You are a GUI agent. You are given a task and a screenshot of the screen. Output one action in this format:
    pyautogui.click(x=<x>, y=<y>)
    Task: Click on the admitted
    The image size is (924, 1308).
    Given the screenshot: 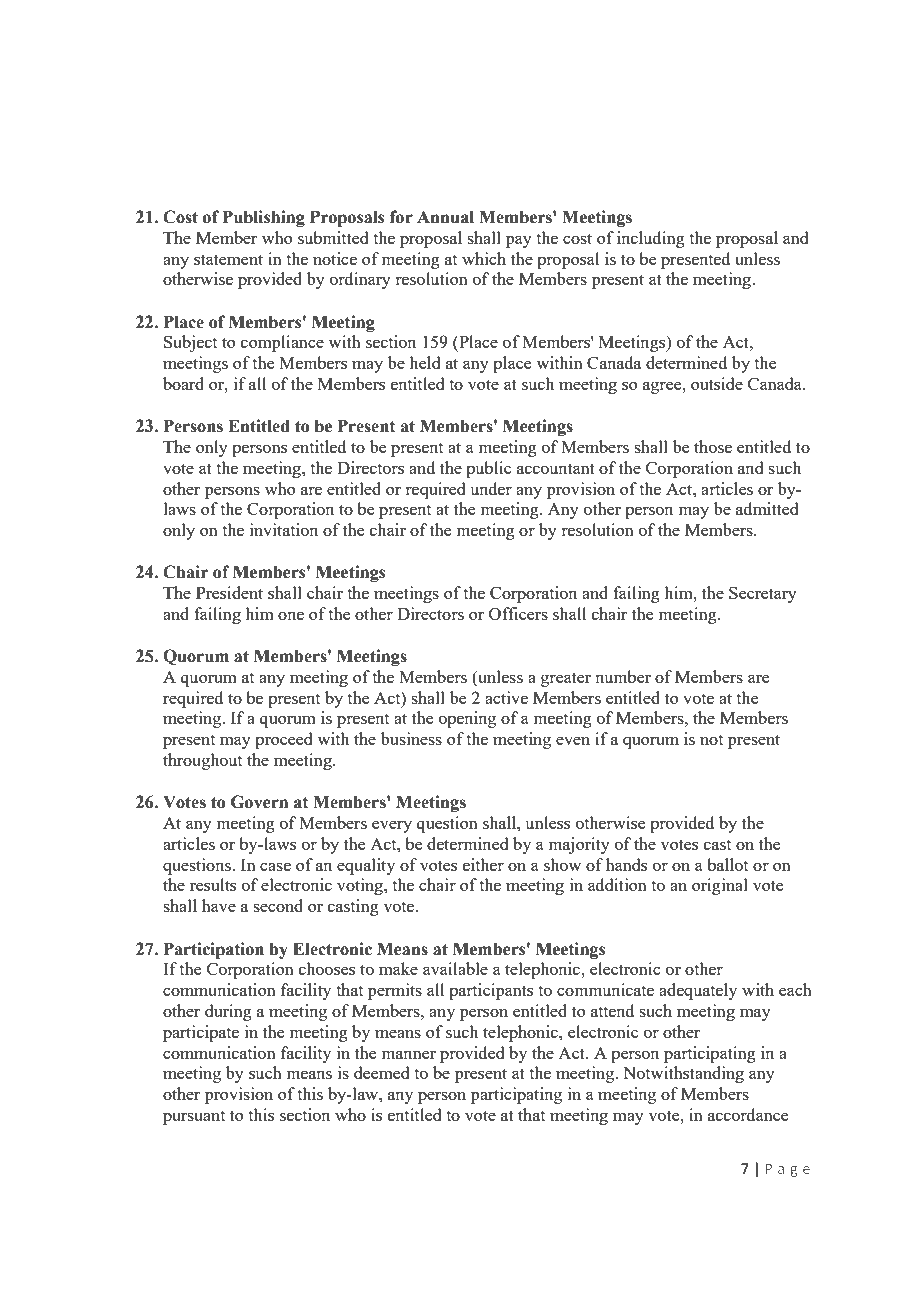 What is the action you would take?
    pyautogui.click(x=767, y=508)
